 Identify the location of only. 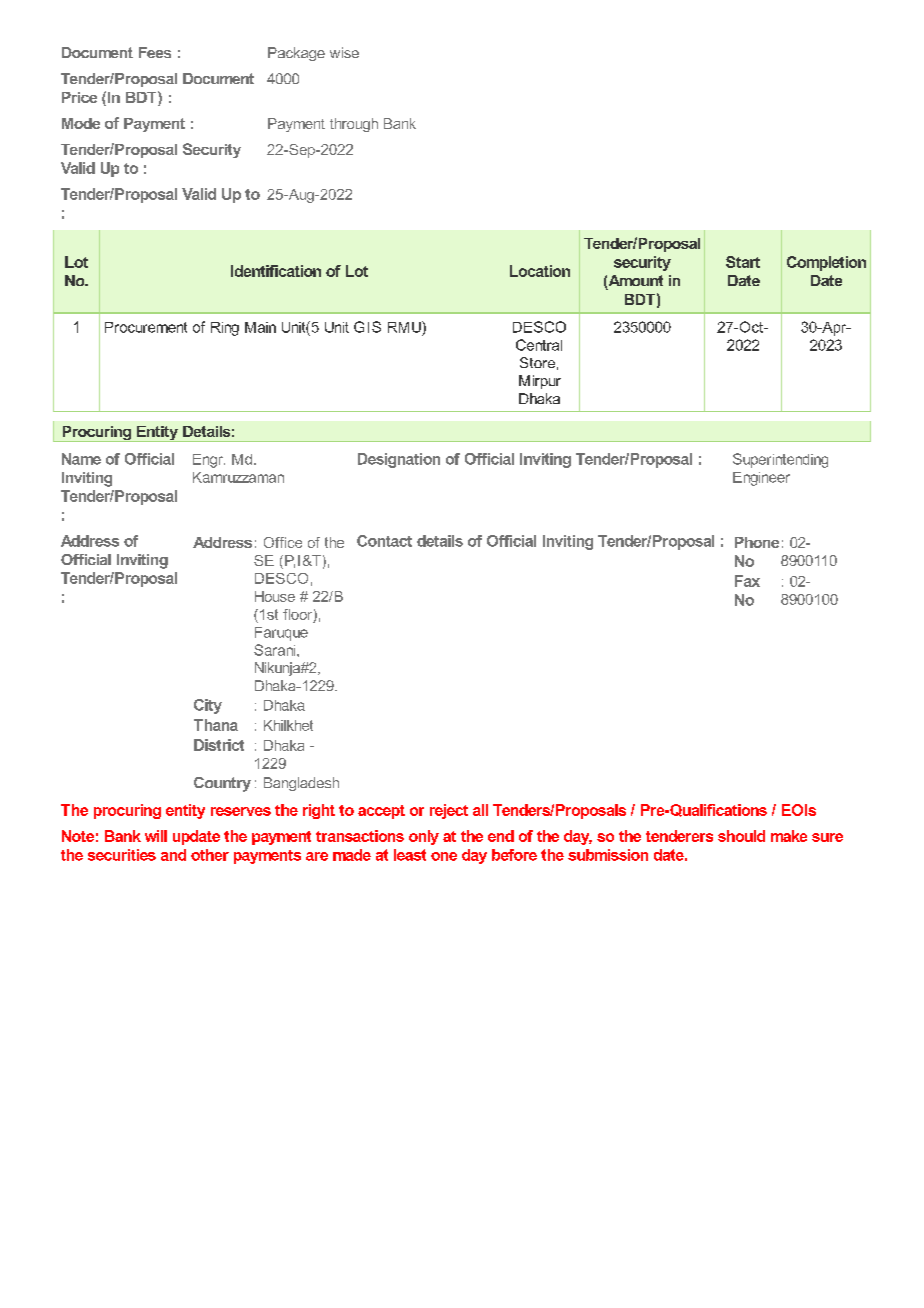
(424, 837).
